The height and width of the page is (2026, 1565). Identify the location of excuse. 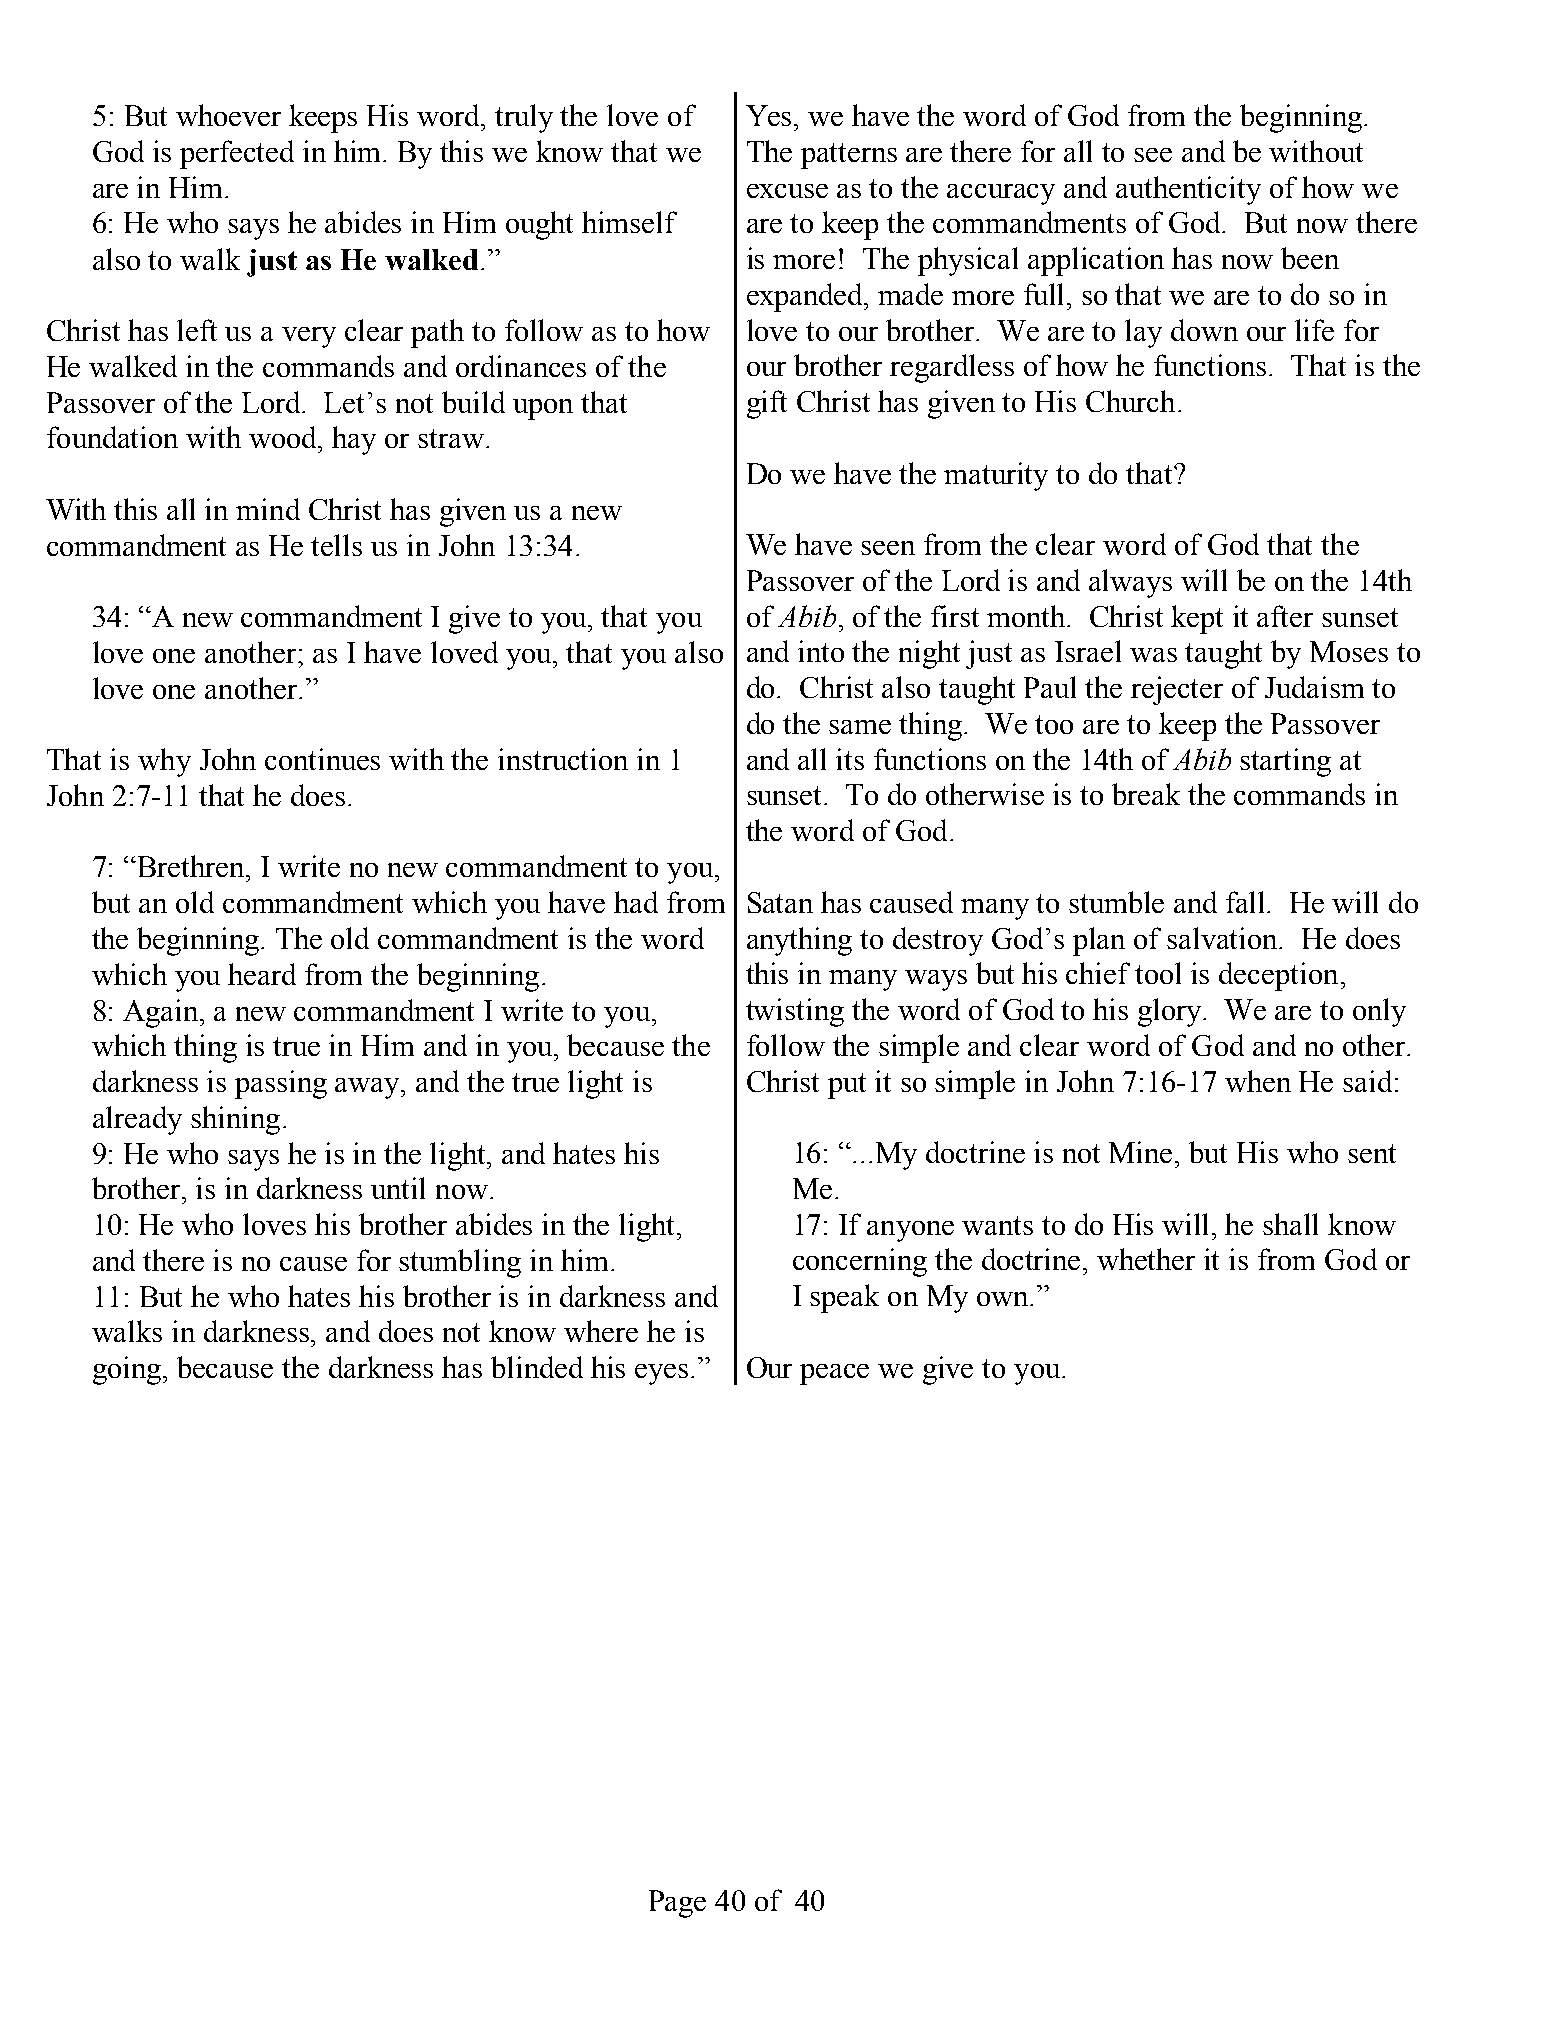
(787, 191).
